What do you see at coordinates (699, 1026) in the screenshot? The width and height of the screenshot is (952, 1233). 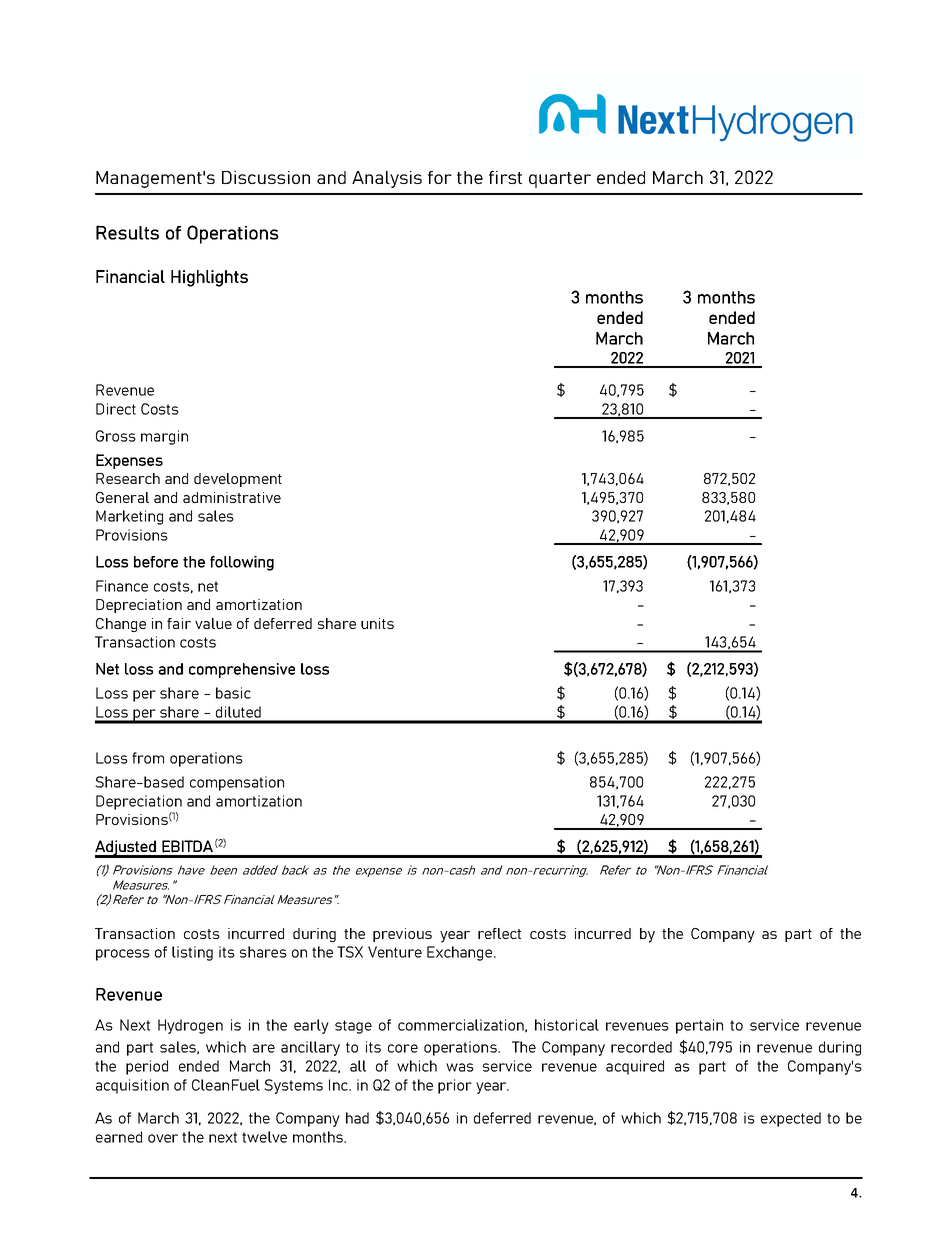 I see `pertain` at bounding box center [699, 1026].
